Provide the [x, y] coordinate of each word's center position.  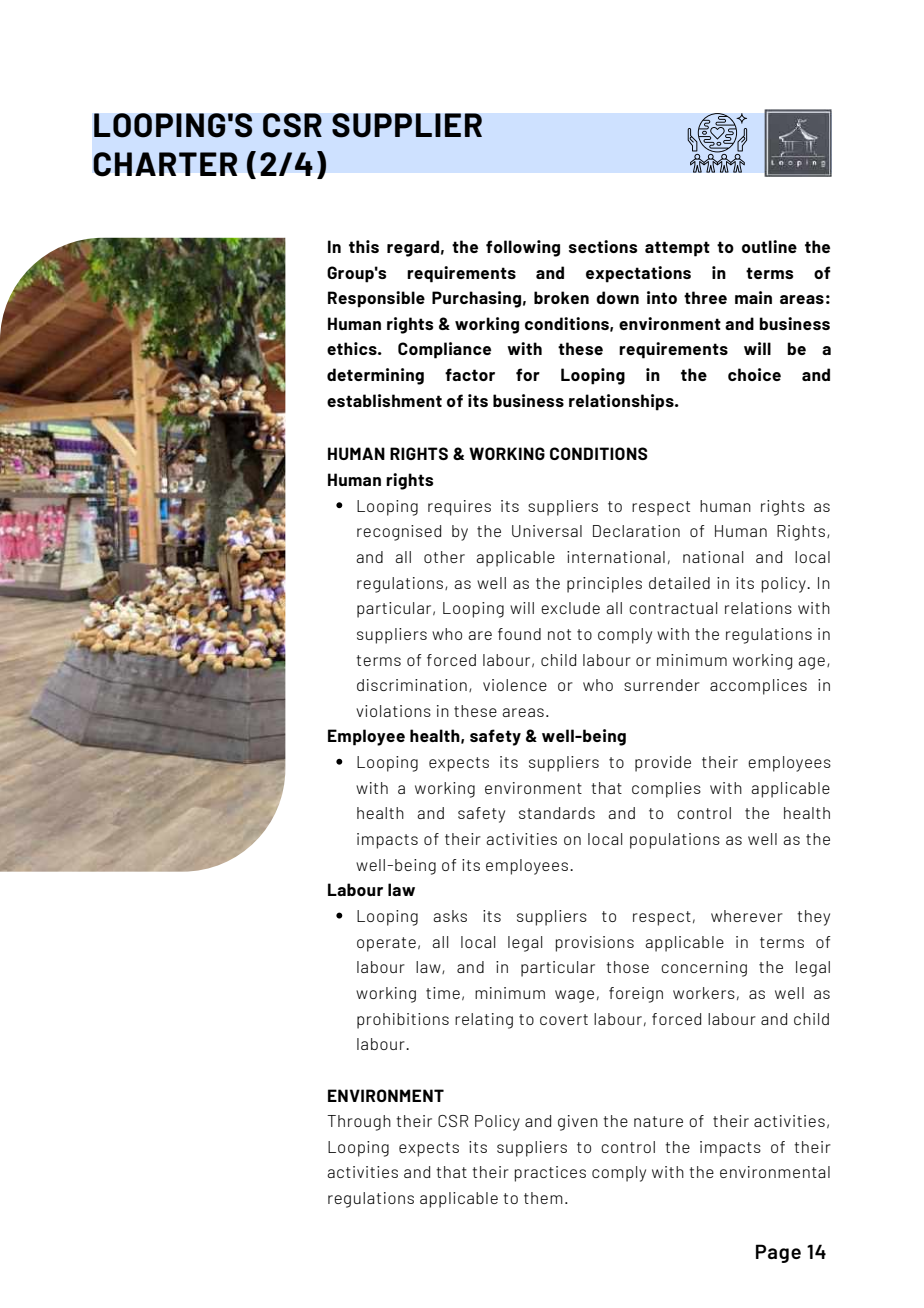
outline [769, 246]
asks [450, 916]
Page [778, 1253]
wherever [747, 916]
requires [459, 508]
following [523, 248]
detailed [679, 583]
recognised [399, 533]
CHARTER [165, 164]
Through [359, 1123]
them [543, 1198]
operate [386, 944]
